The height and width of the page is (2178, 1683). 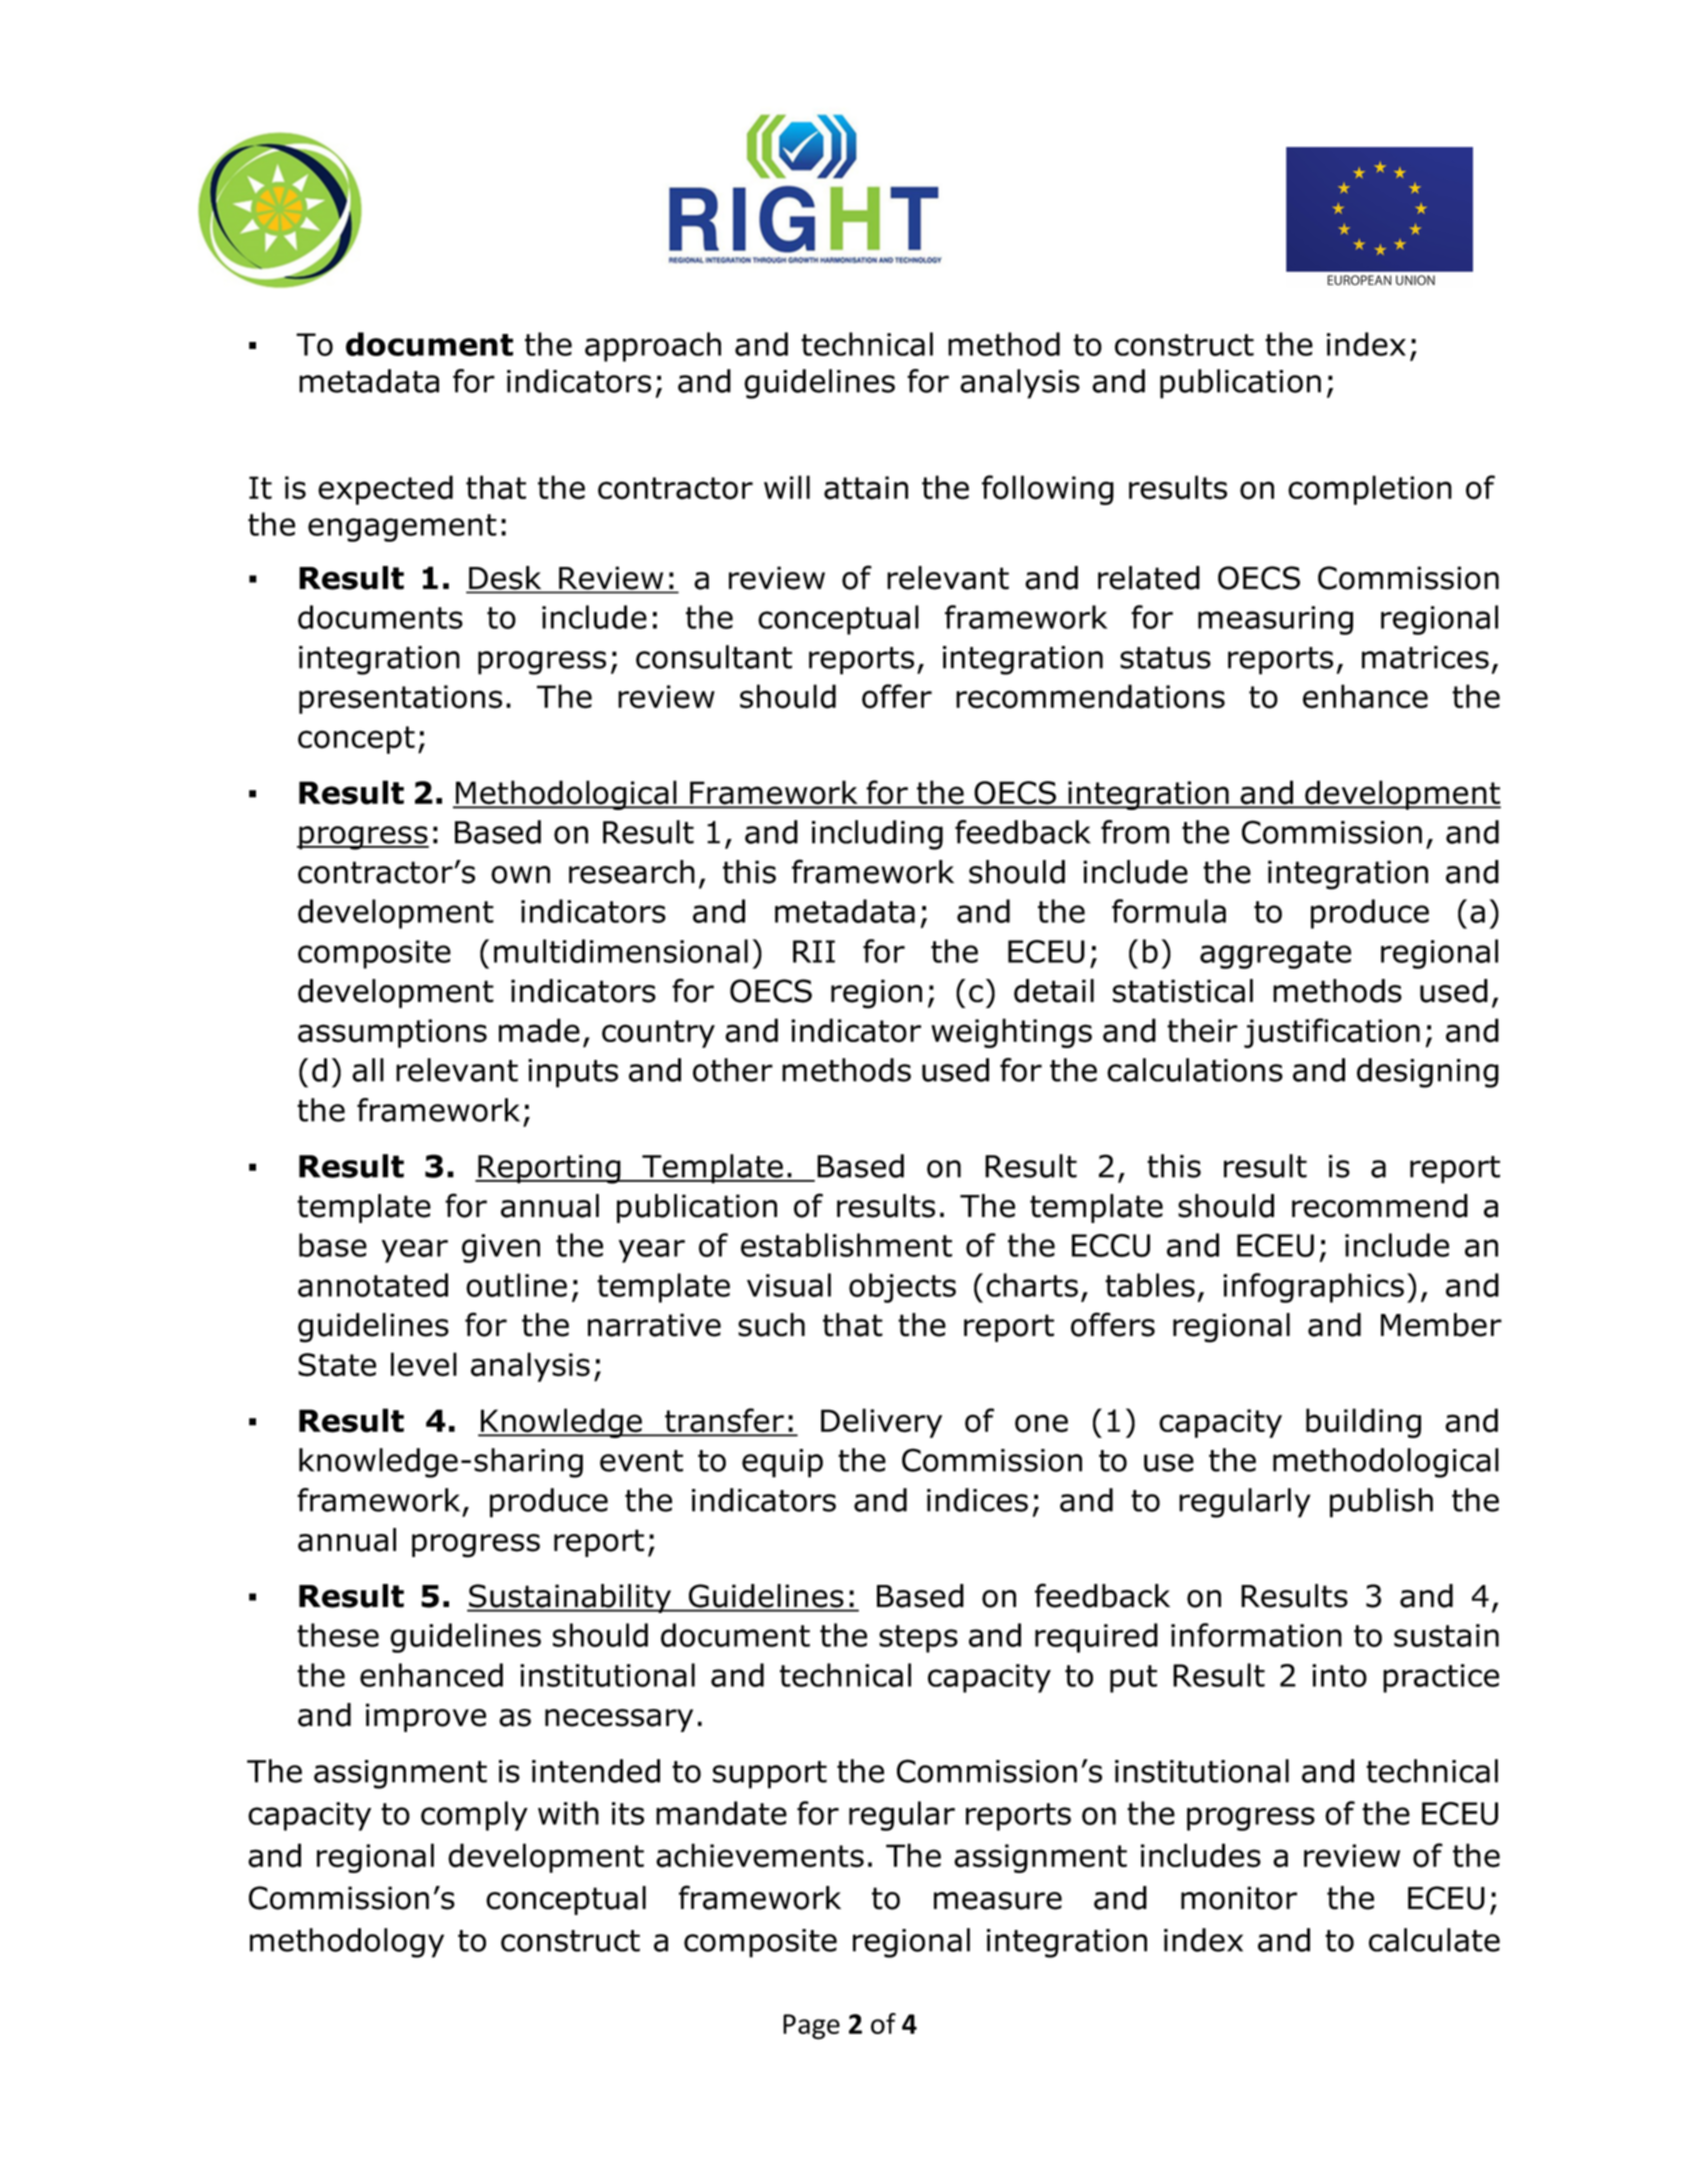 I want to click on including, so click(x=877, y=835).
